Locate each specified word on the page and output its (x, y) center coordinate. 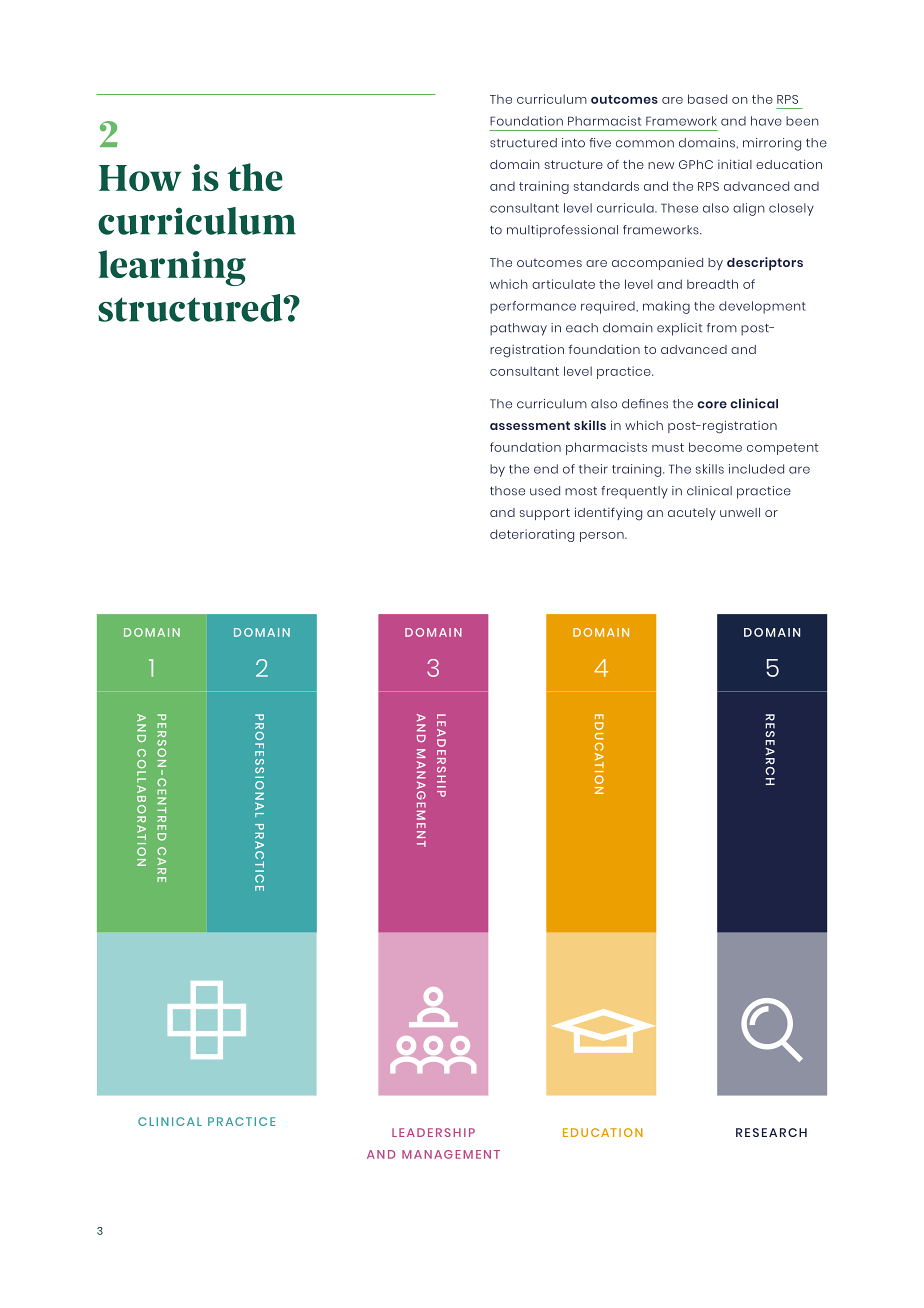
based (707, 99)
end (546, 469)
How (140, 178)
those (507, 491)
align (749, 209)
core (712, 405)
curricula (626, 208)
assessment (530, 425)
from (722, 328)
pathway (518, 329)
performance (533, 307)
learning (172, 268)
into (573, 143)
